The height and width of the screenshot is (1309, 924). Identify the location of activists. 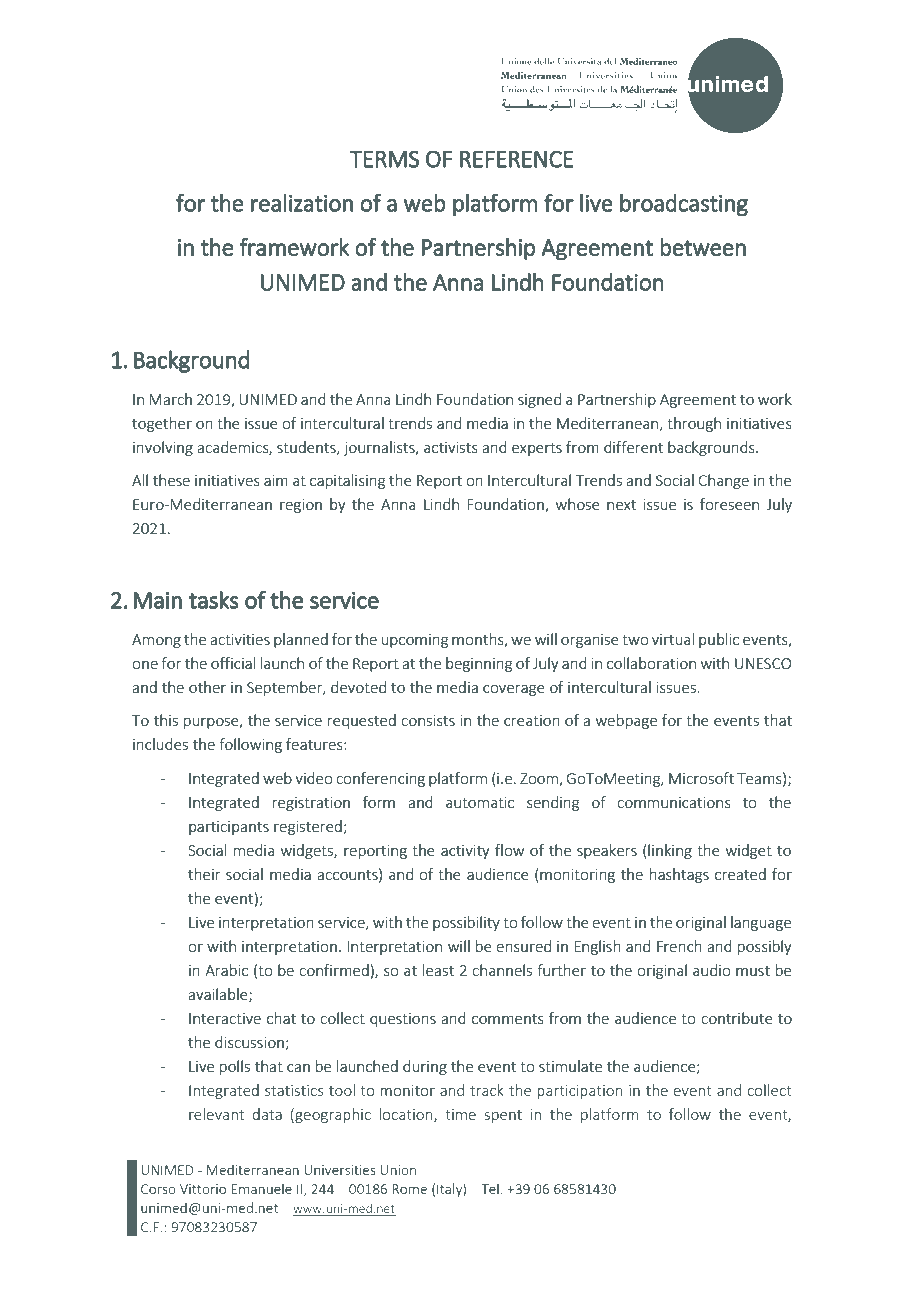
(451, 447).
